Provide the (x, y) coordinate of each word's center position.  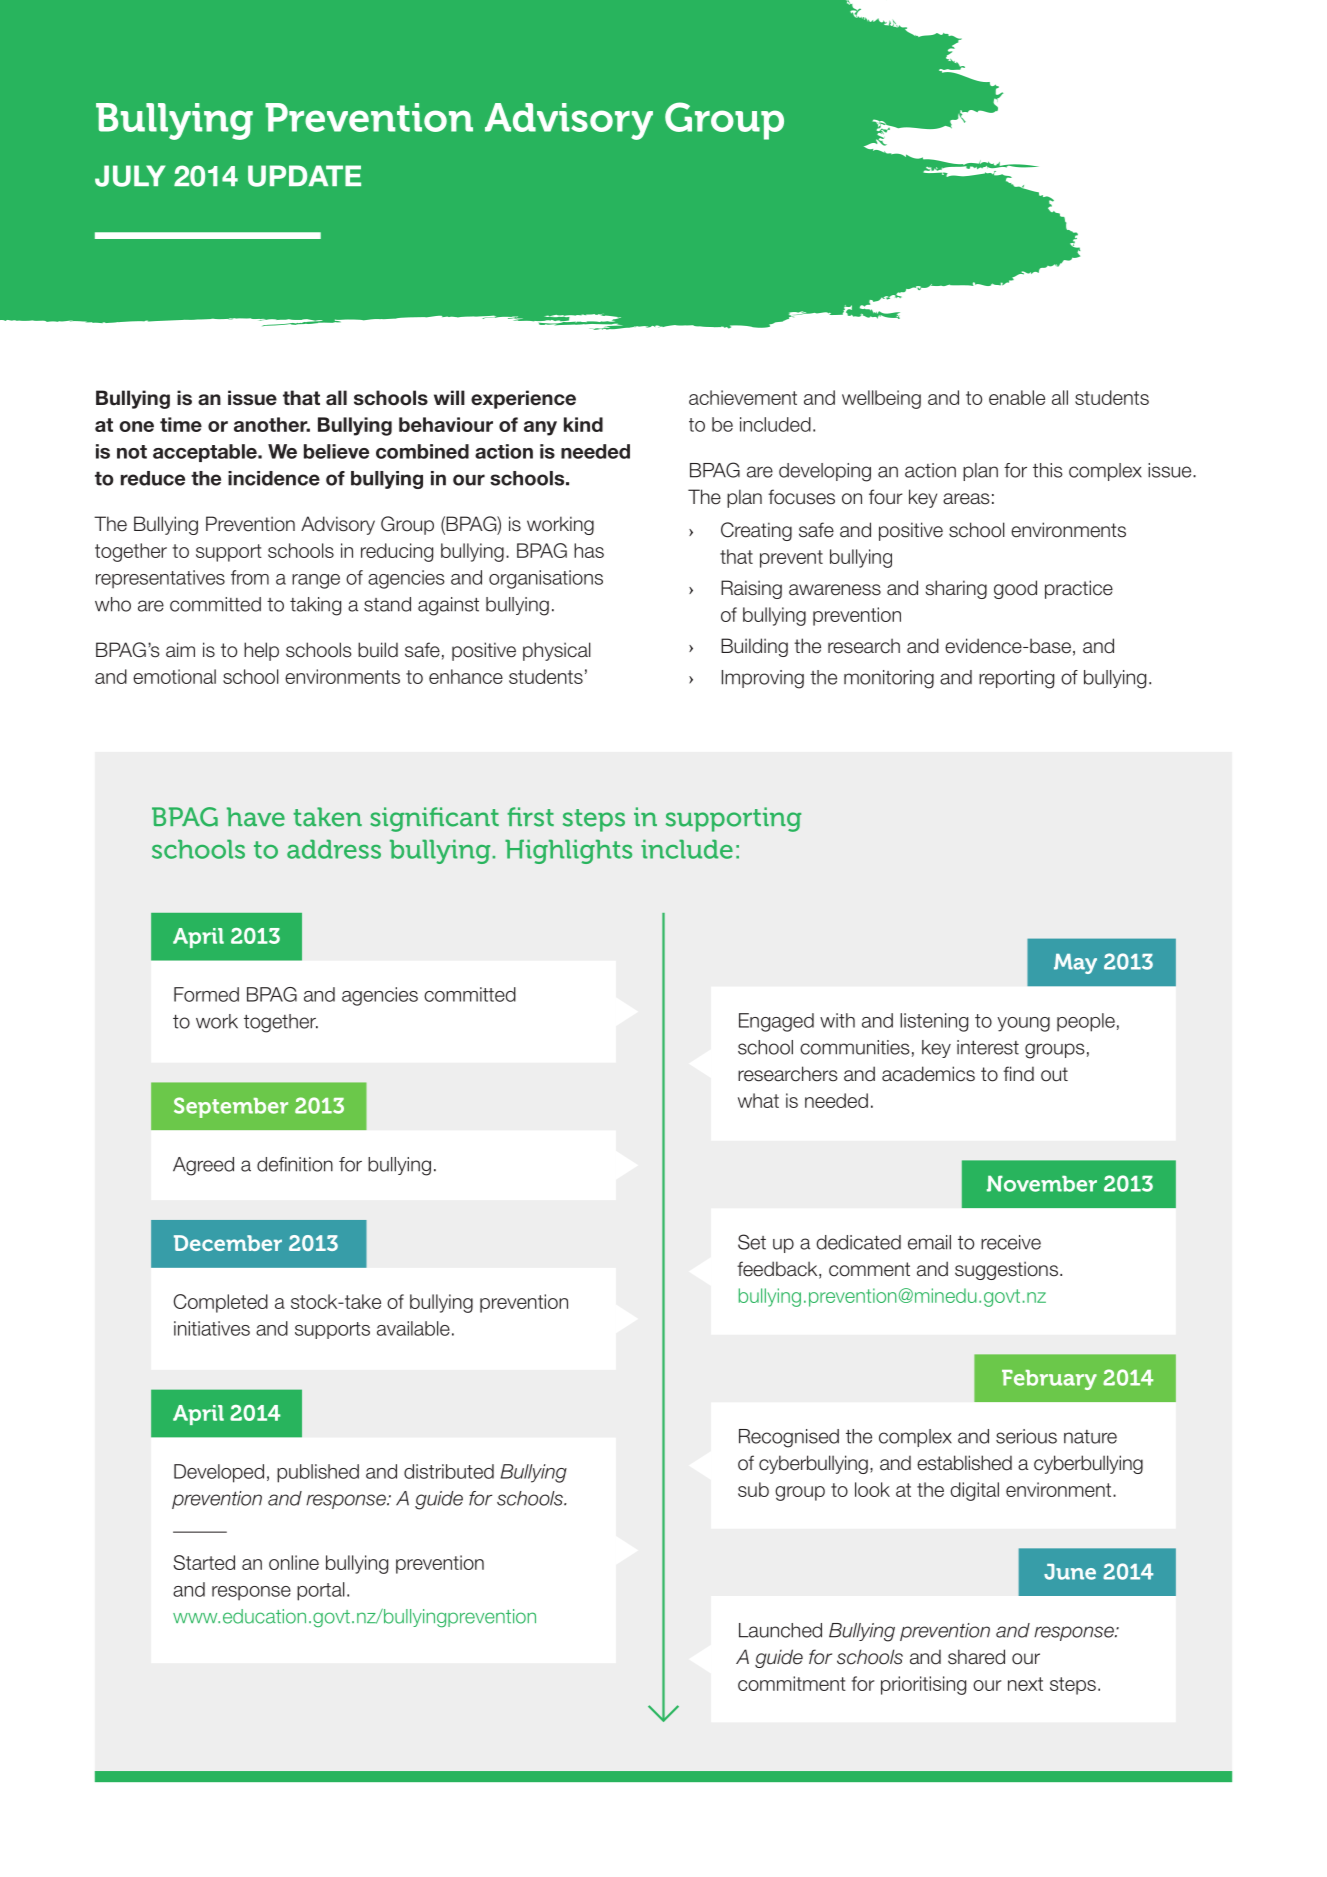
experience (523, 399)
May (1075, 964)
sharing (956, 589)
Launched (780, 1630)
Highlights (568, 851)
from (250, 577)
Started (204, 1562)
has (589, 550)
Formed (206, 994)
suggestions (1006, 1270)
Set (752, 1242)
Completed (221, 1303)
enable (1017, 397)
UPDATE (304, 176)
